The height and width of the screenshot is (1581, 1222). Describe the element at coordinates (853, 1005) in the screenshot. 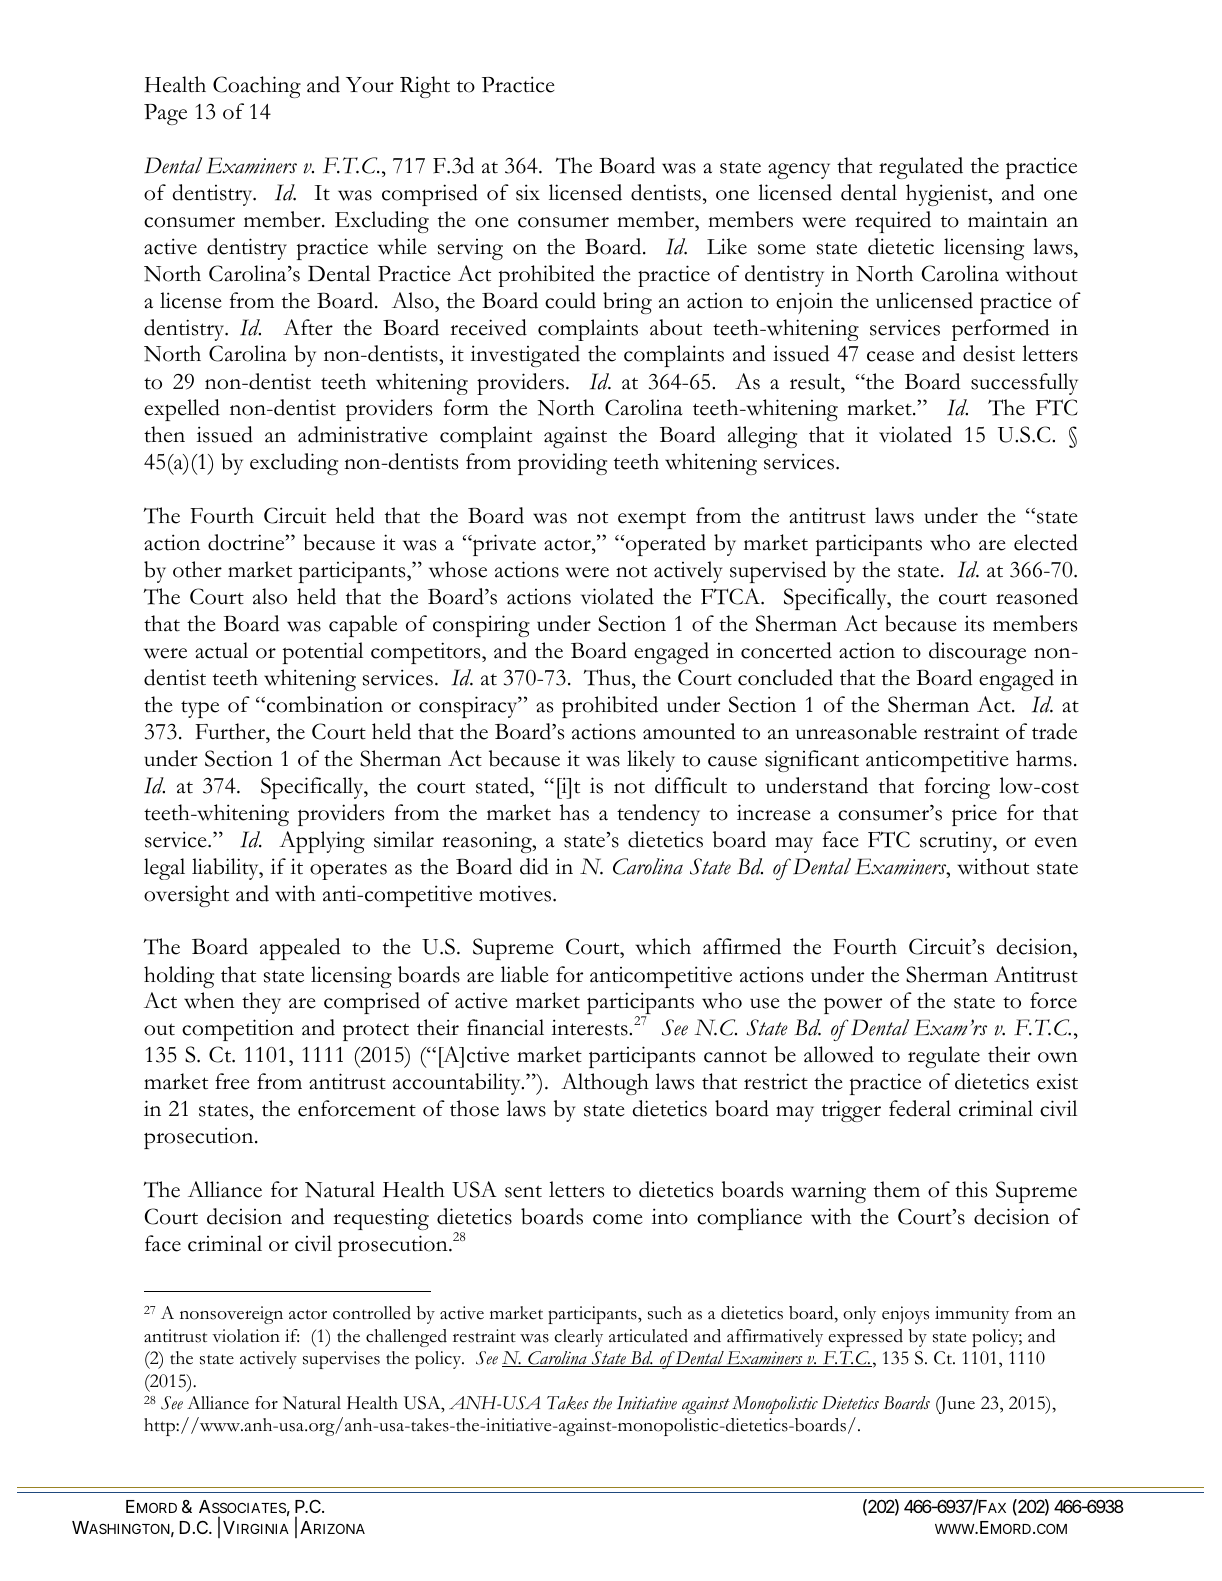

I see `power` at that location.
